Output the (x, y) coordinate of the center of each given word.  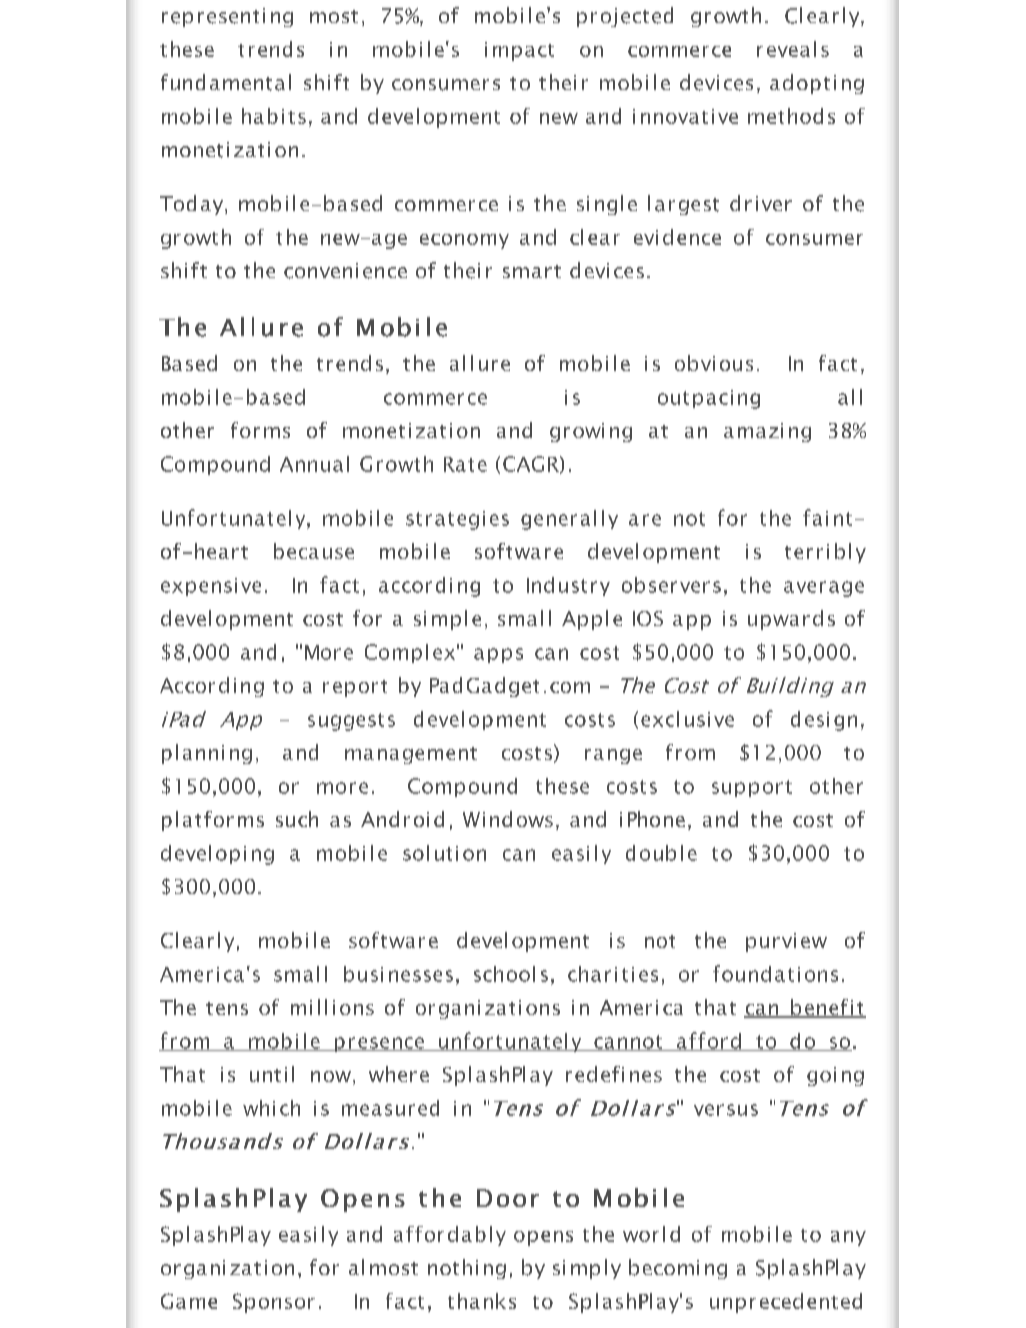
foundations (775, 973)
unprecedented (786, 1303)
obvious (714, 363)
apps (498, 655)
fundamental (226, 82)
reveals (793, 49)
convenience (345, 271)
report (355, 688)
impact (519, 51)
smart (532, 271)
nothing (467, 1269)
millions (332, 1007)
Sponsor (274, 1303)
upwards (791, 620)
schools (511, 974)
